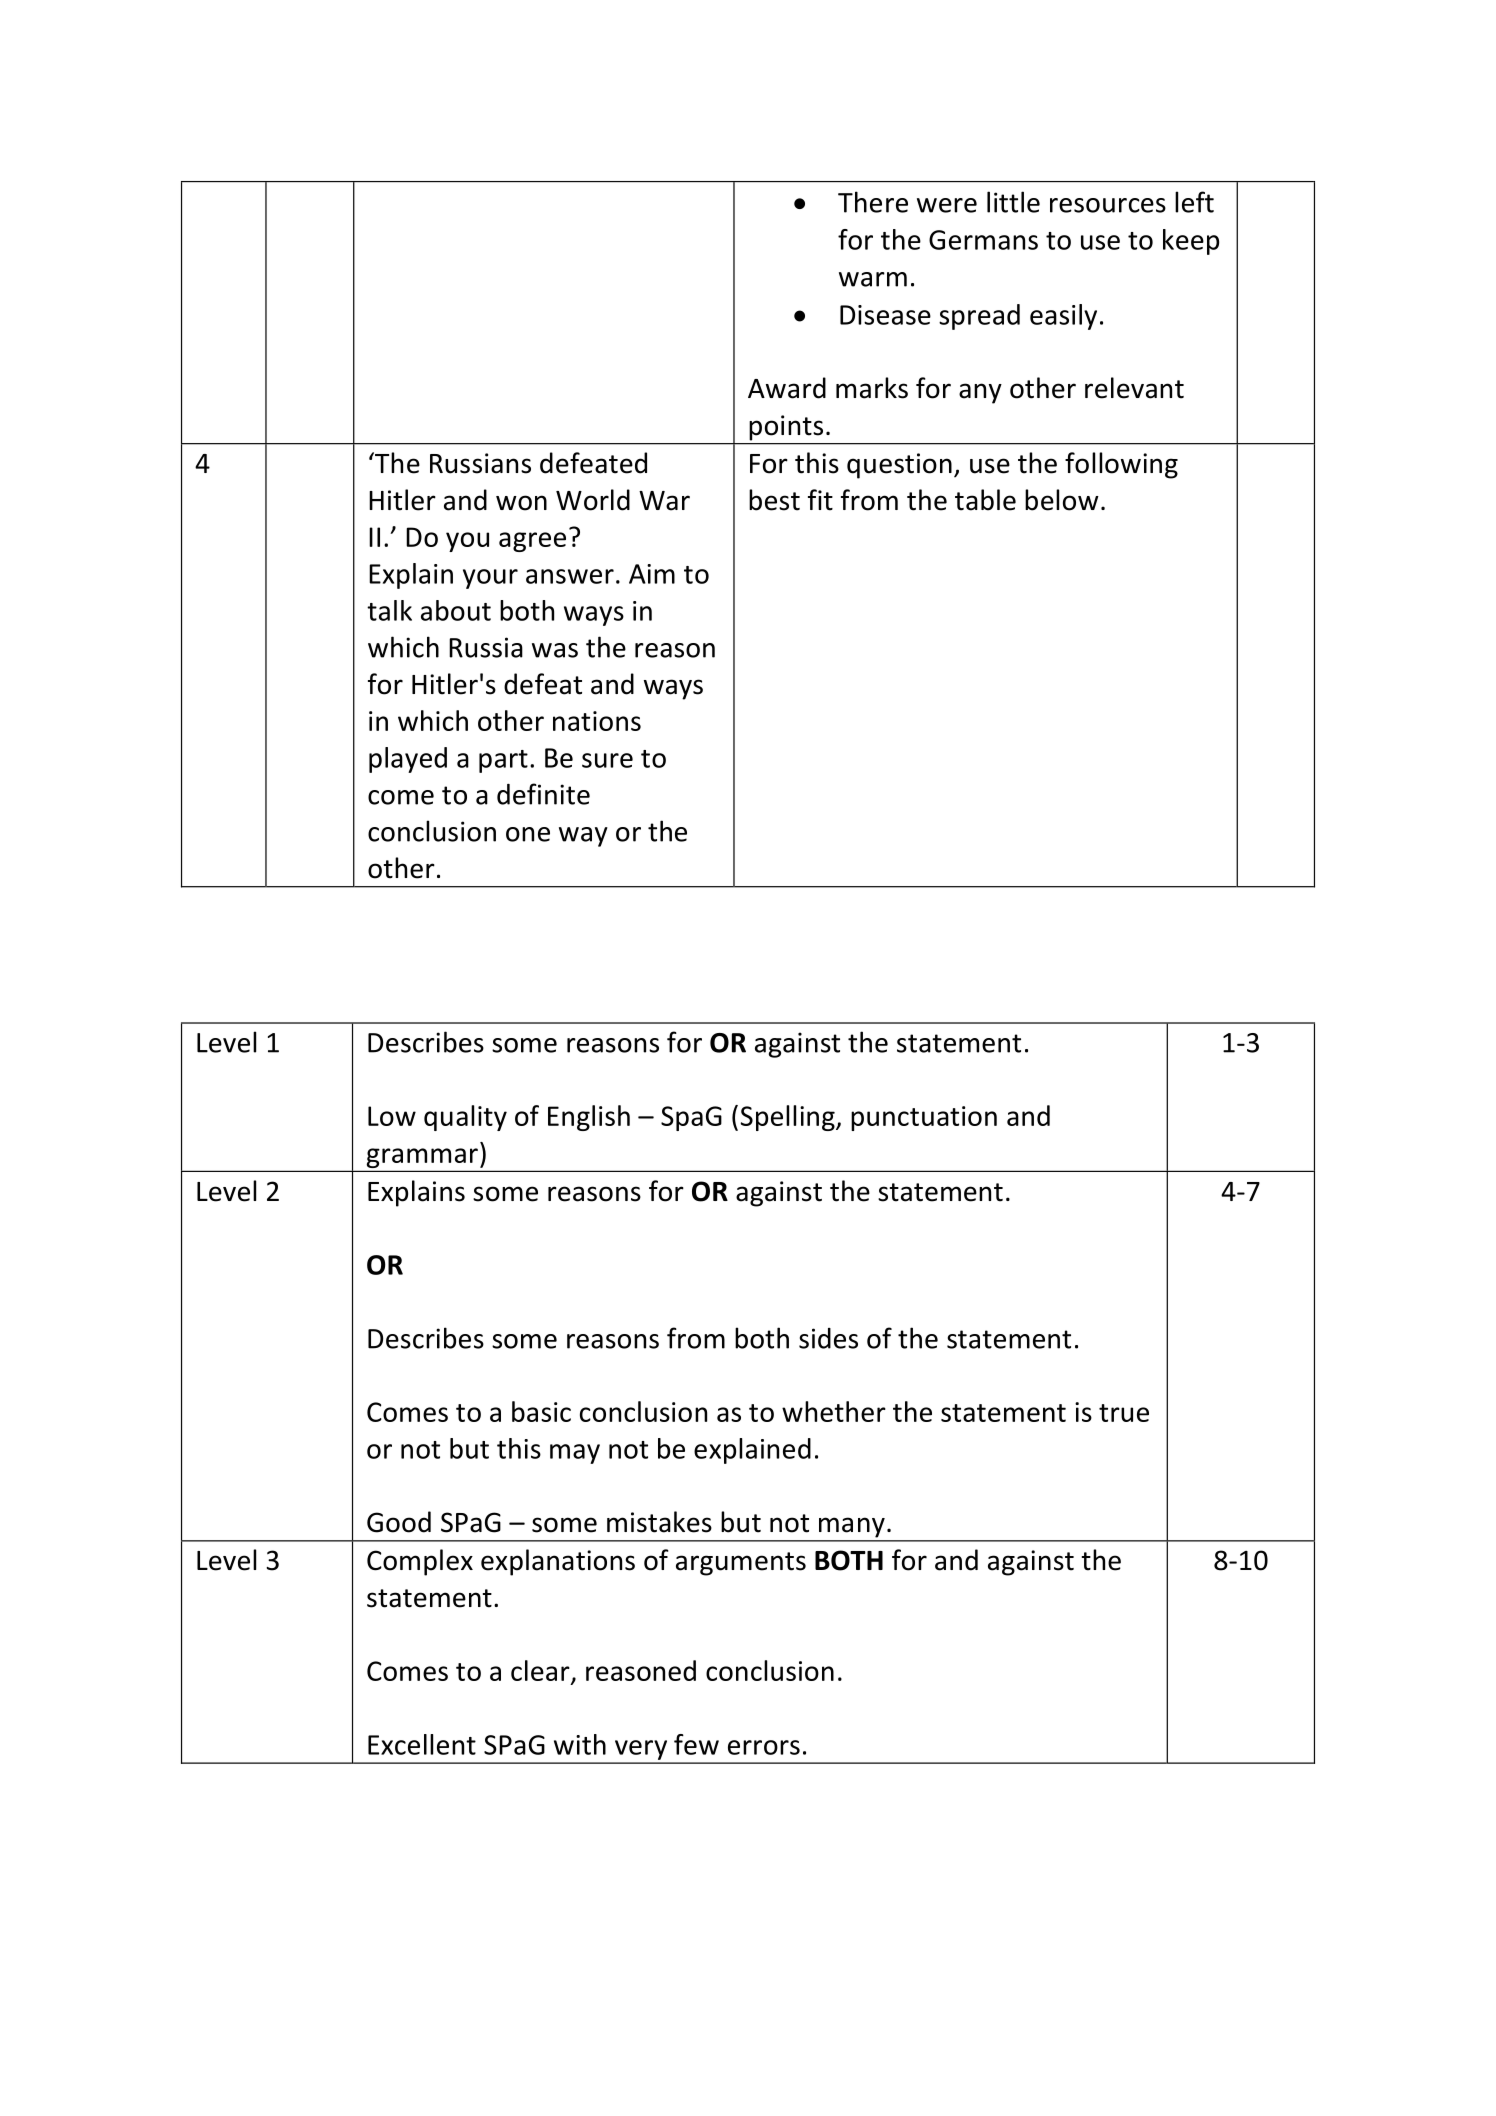 The image size is (1496, 2116). Describe the element at coordinates (1108, 205) in the screenshot. I see `resources` at that location.
